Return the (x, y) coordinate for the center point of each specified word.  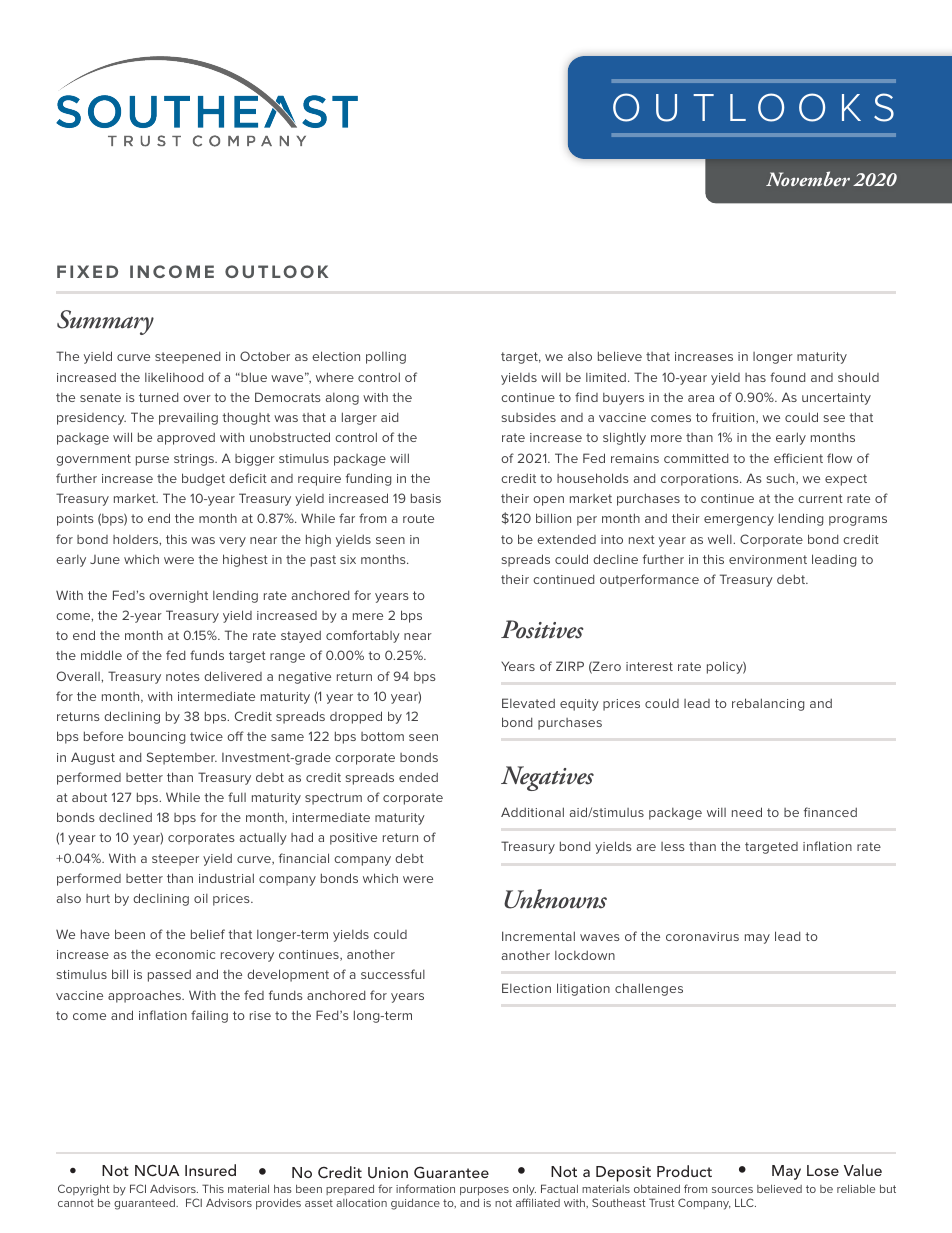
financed (830, 812)
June (105, 559)
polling (386, 358)
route (418, 518)
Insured (210, 1170)
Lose (823, 1170)
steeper (175, 860)
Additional (532, 812)
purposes (484, 1191)
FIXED (87, 271)
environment (768, 559)
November (808, 178)
